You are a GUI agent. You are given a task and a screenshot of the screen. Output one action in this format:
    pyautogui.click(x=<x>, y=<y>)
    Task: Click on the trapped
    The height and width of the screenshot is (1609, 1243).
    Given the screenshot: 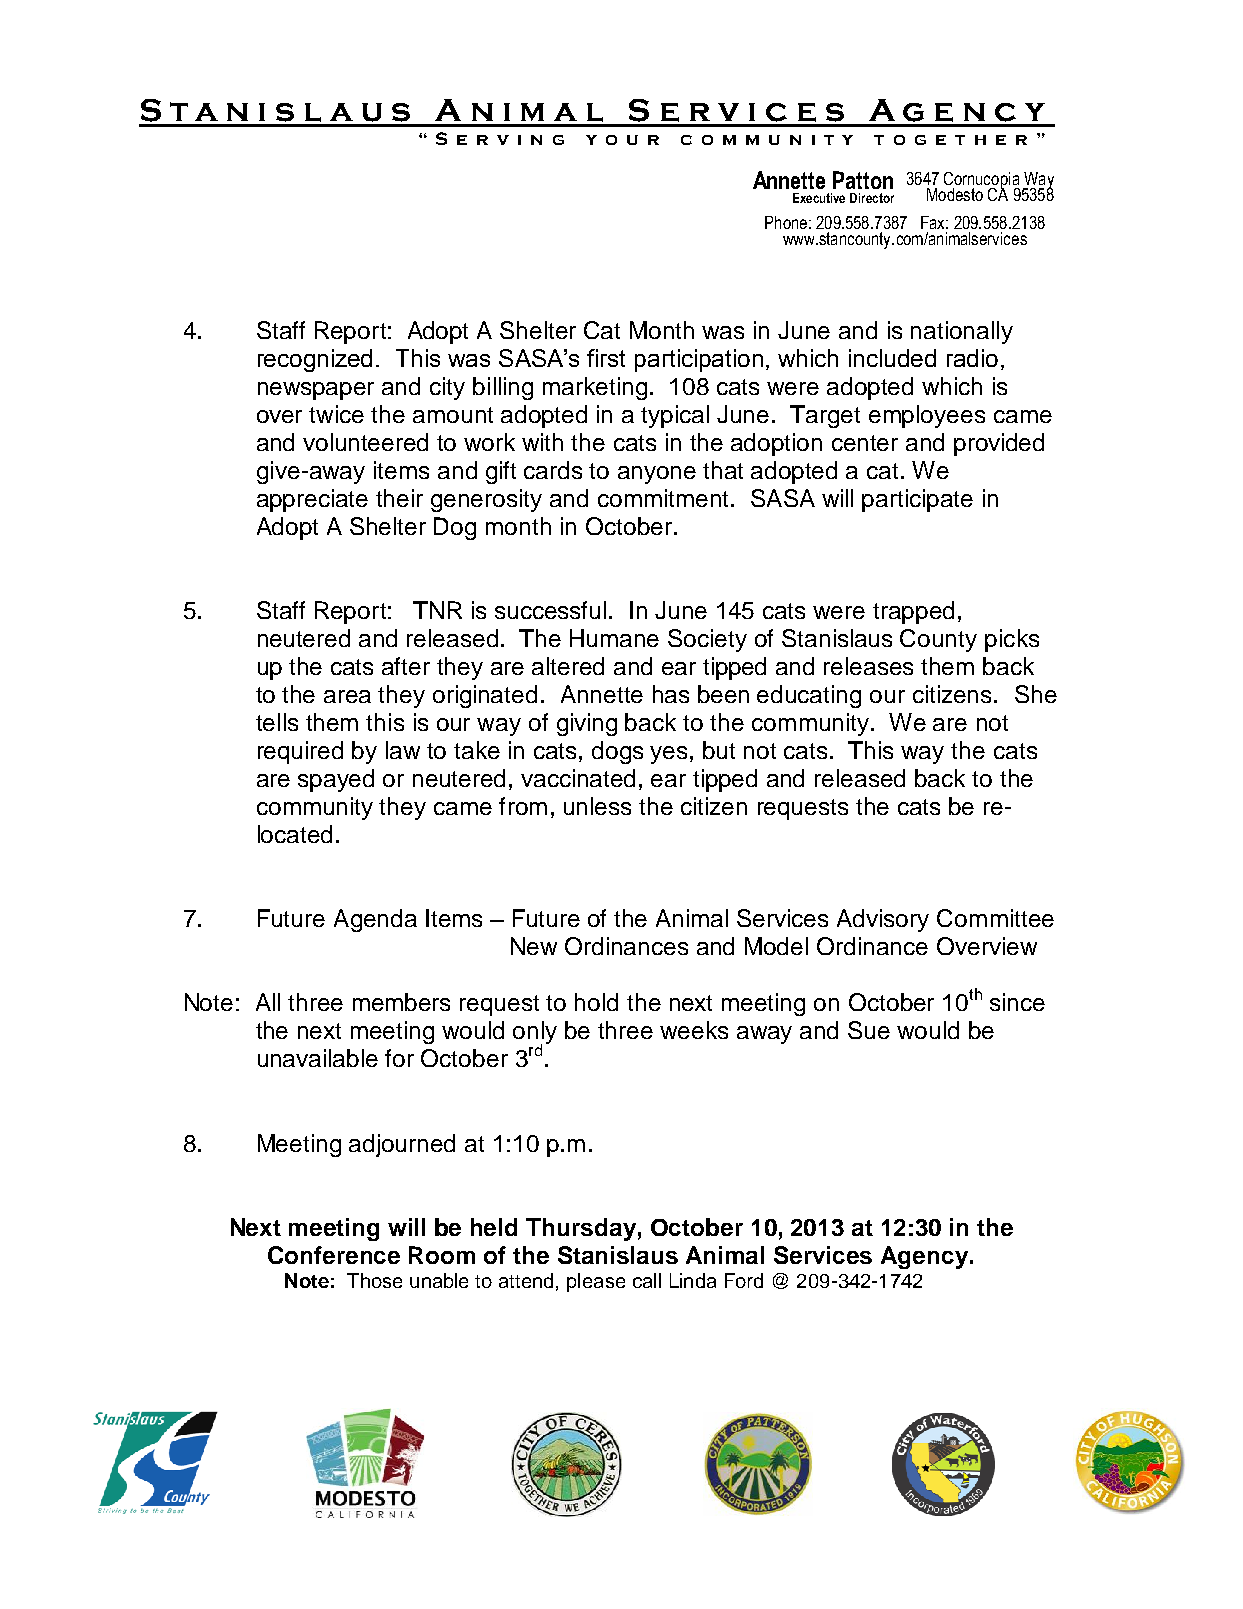 What is the action you would take?
    pyautogui.click(x=913, y=612)
